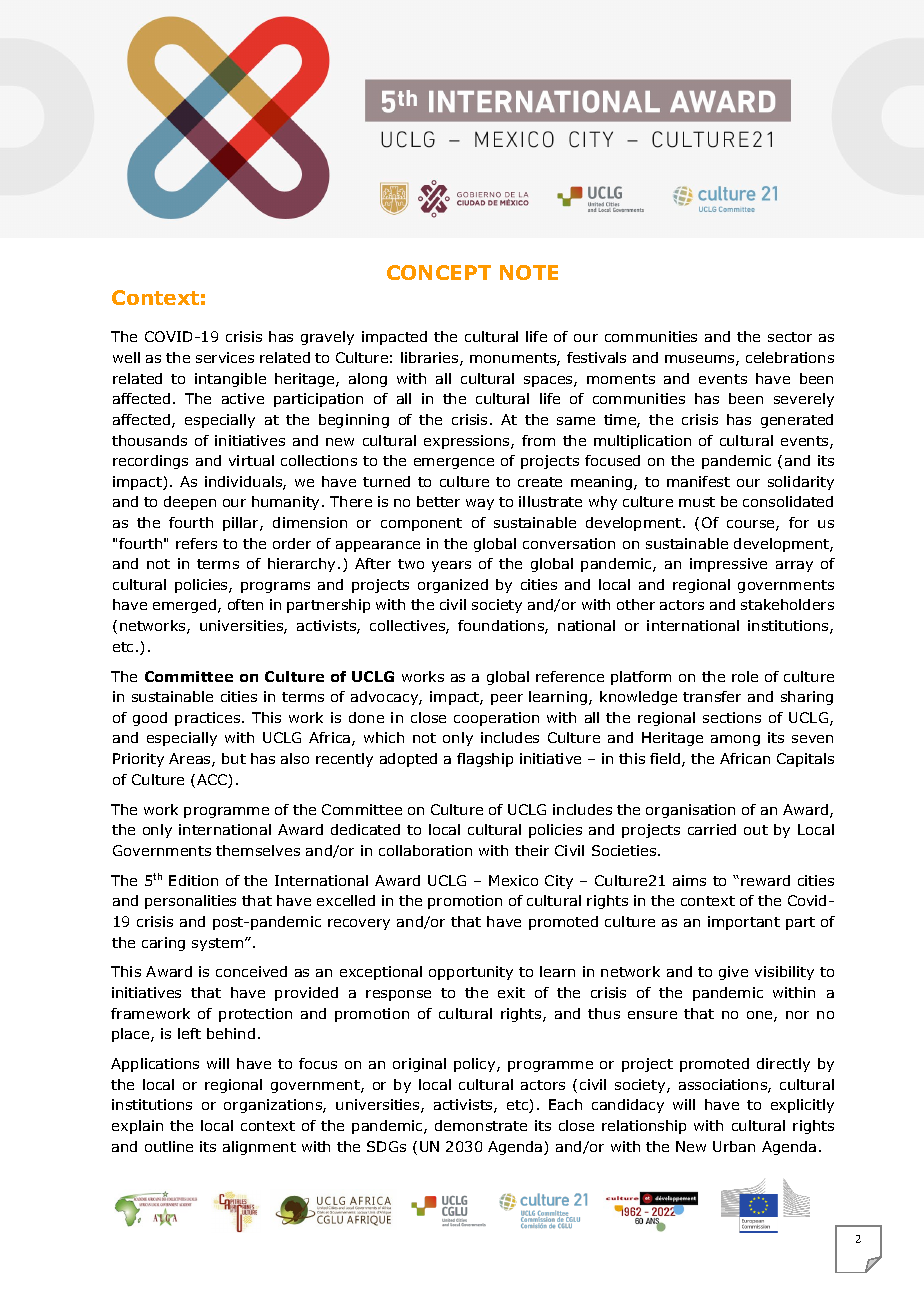 The width and height of the document is (924, 1307). Describe the element at coordinates (712, 829) in the document. I see `carried` at that location.
